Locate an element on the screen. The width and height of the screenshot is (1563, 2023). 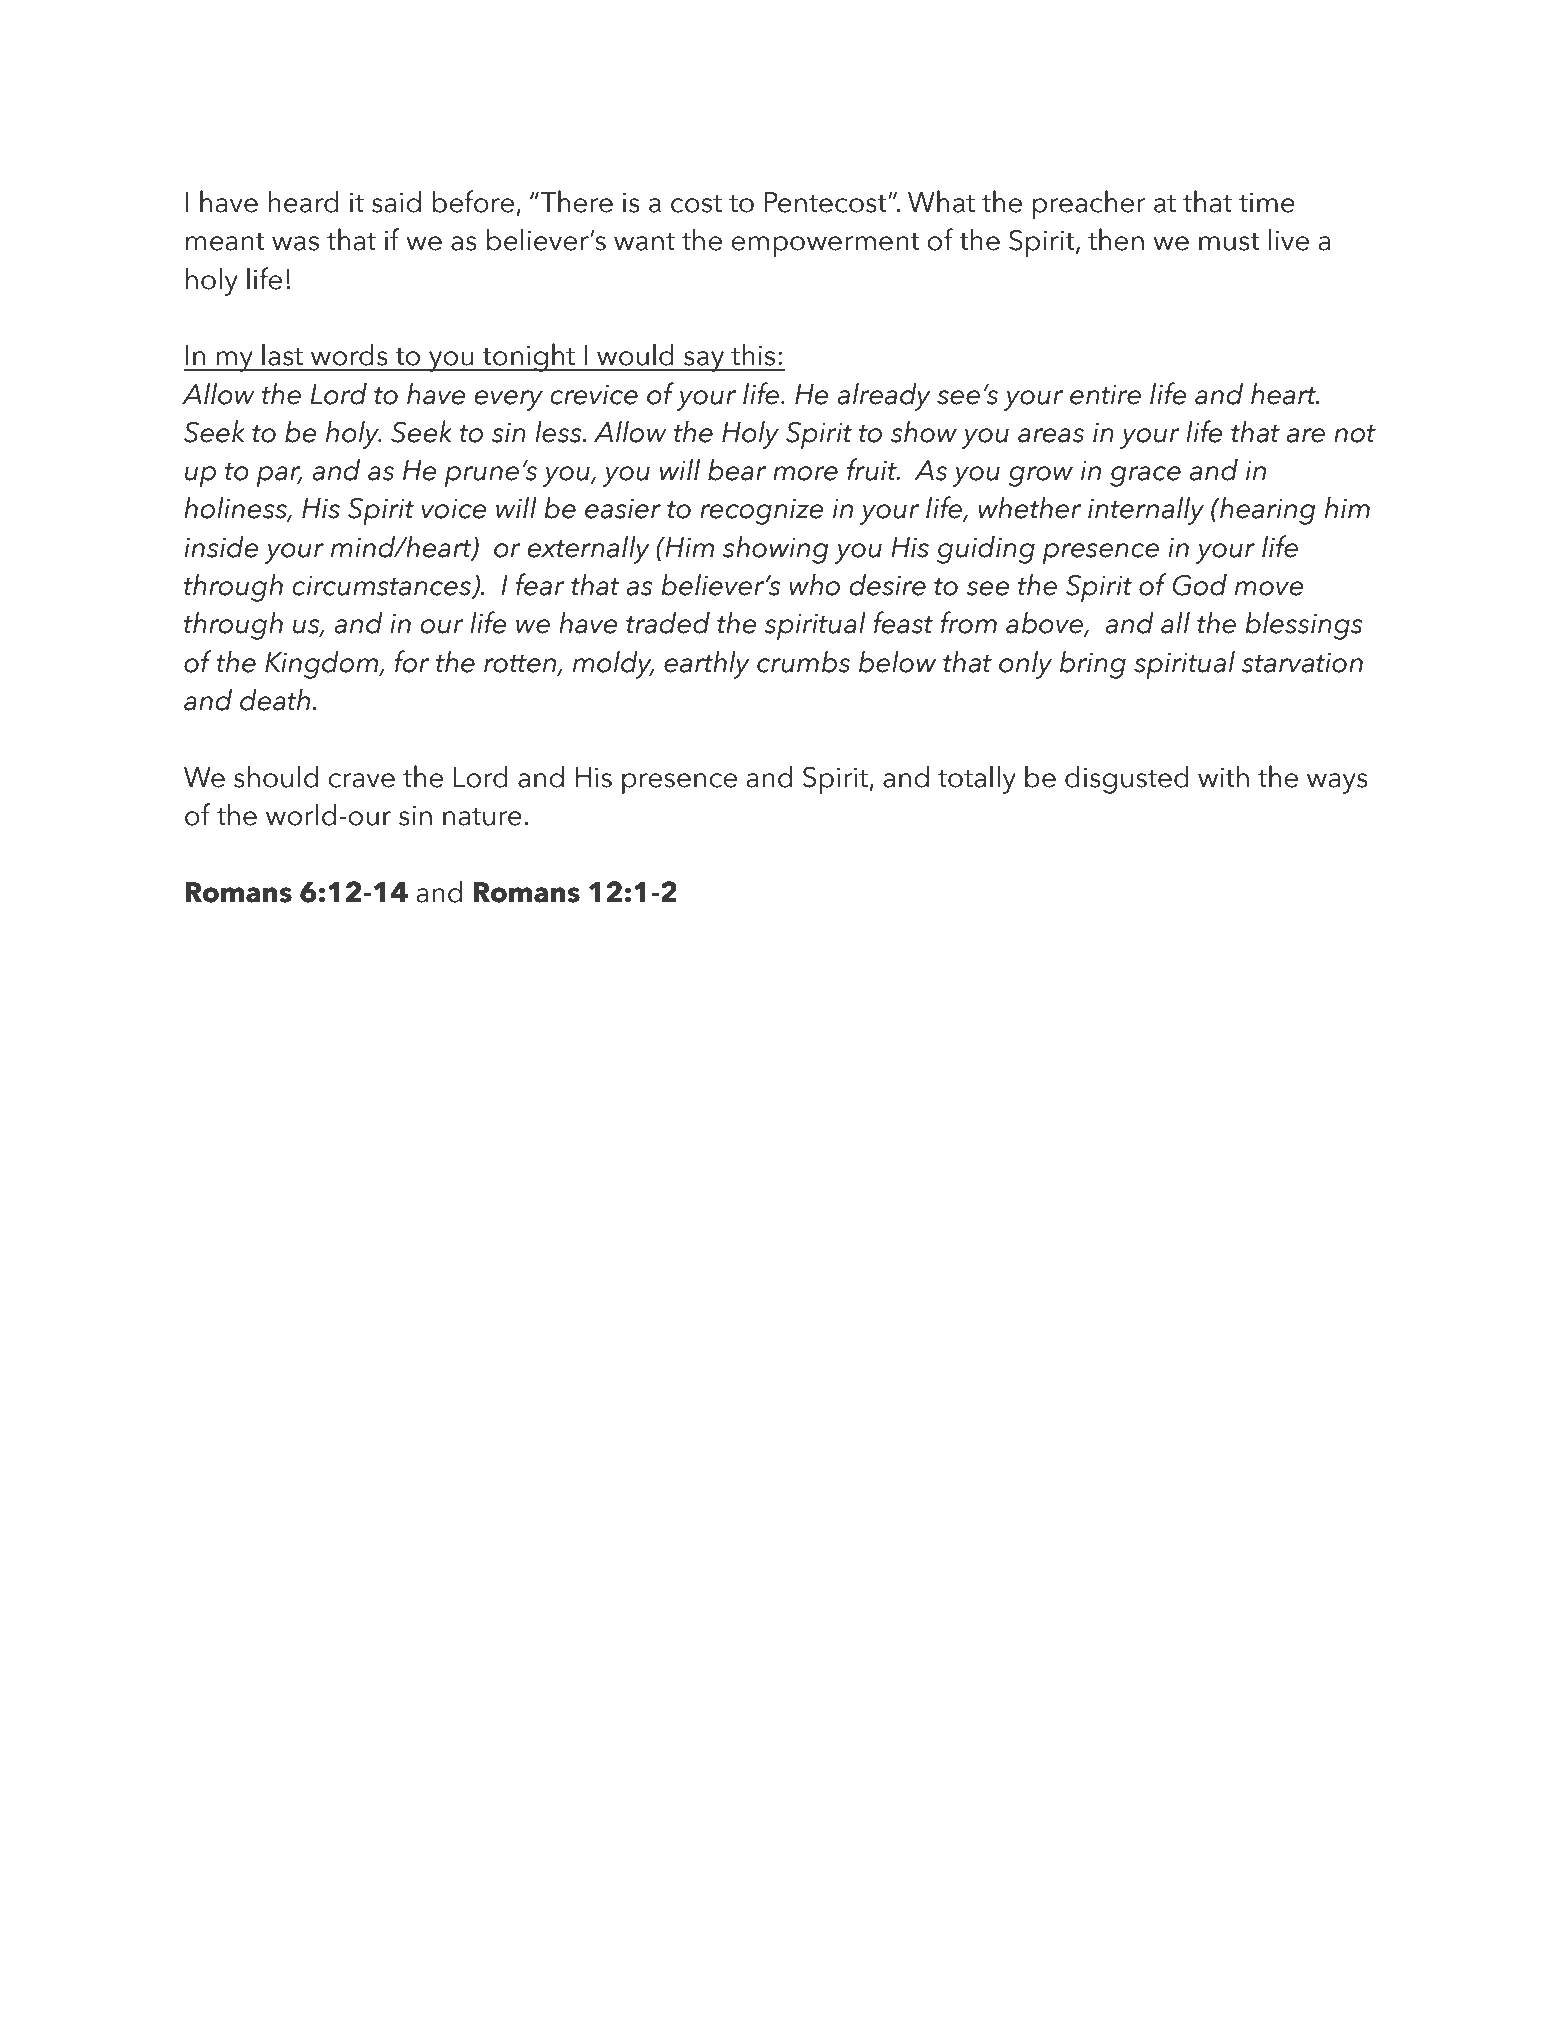
with is located at coordinates (1223, 776).
